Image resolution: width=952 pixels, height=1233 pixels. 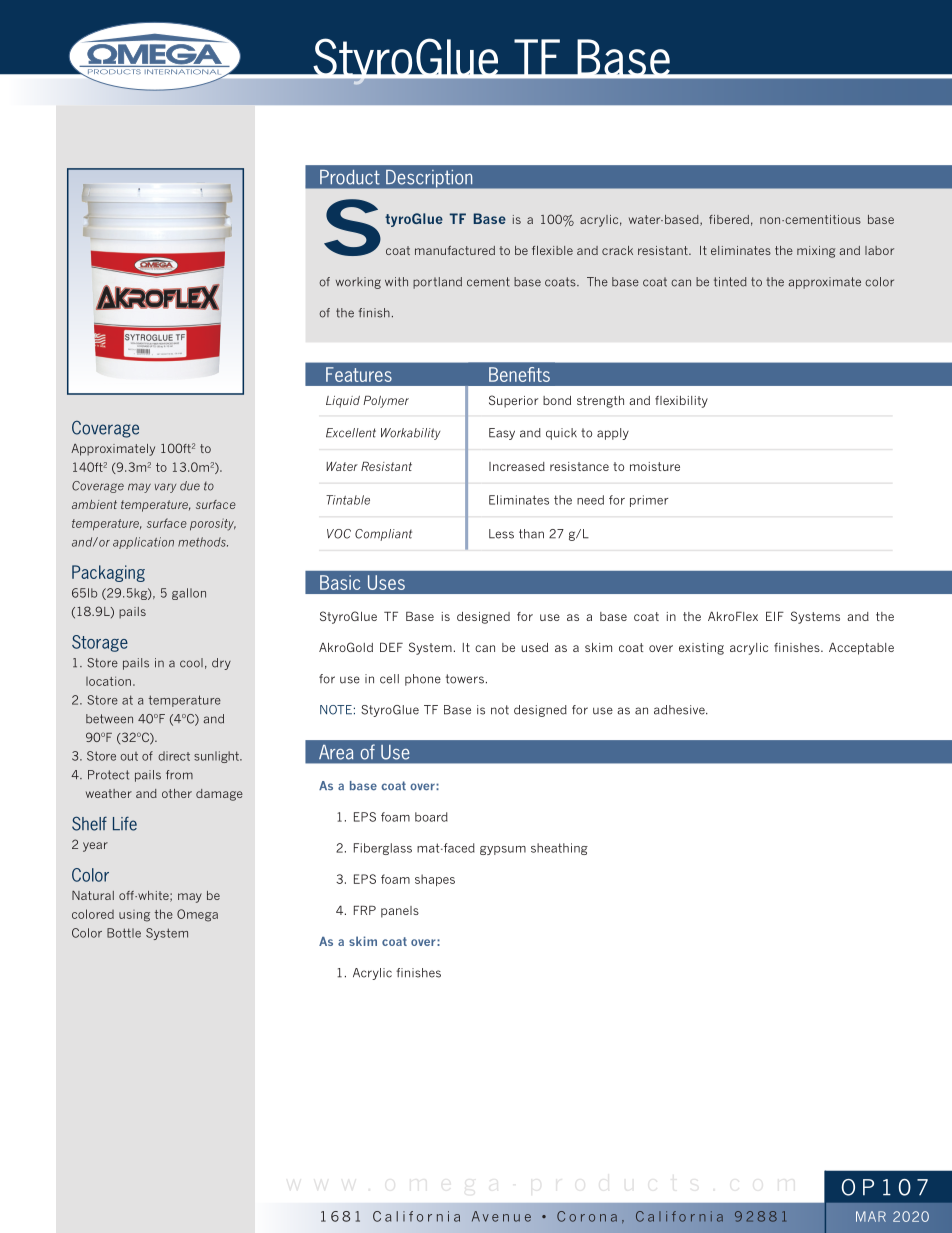 I want to click on Avenue, so click(x=501, y=1216).
